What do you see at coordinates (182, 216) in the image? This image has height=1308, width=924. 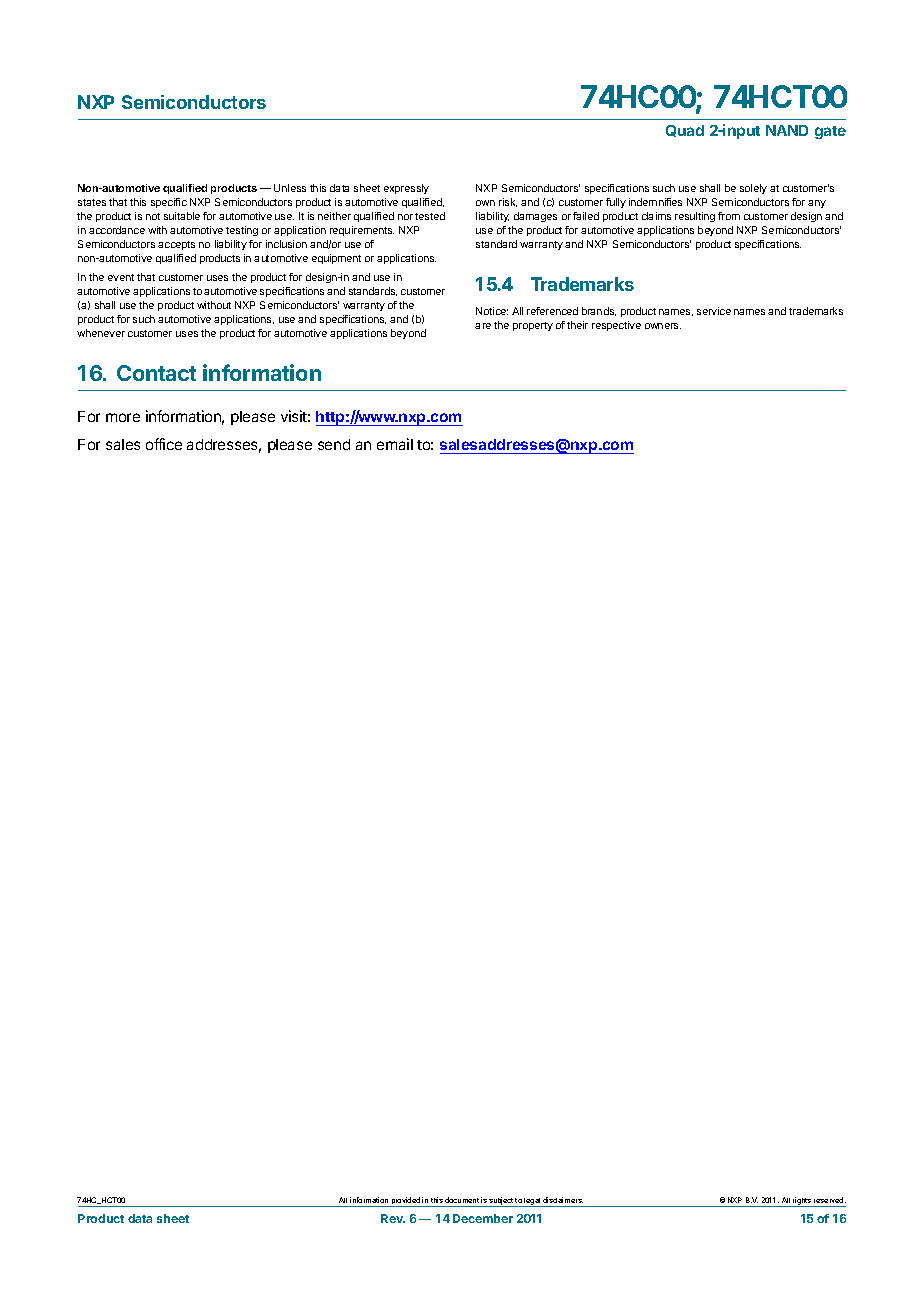 I see `suitable` at bounding box center [182, 216].
